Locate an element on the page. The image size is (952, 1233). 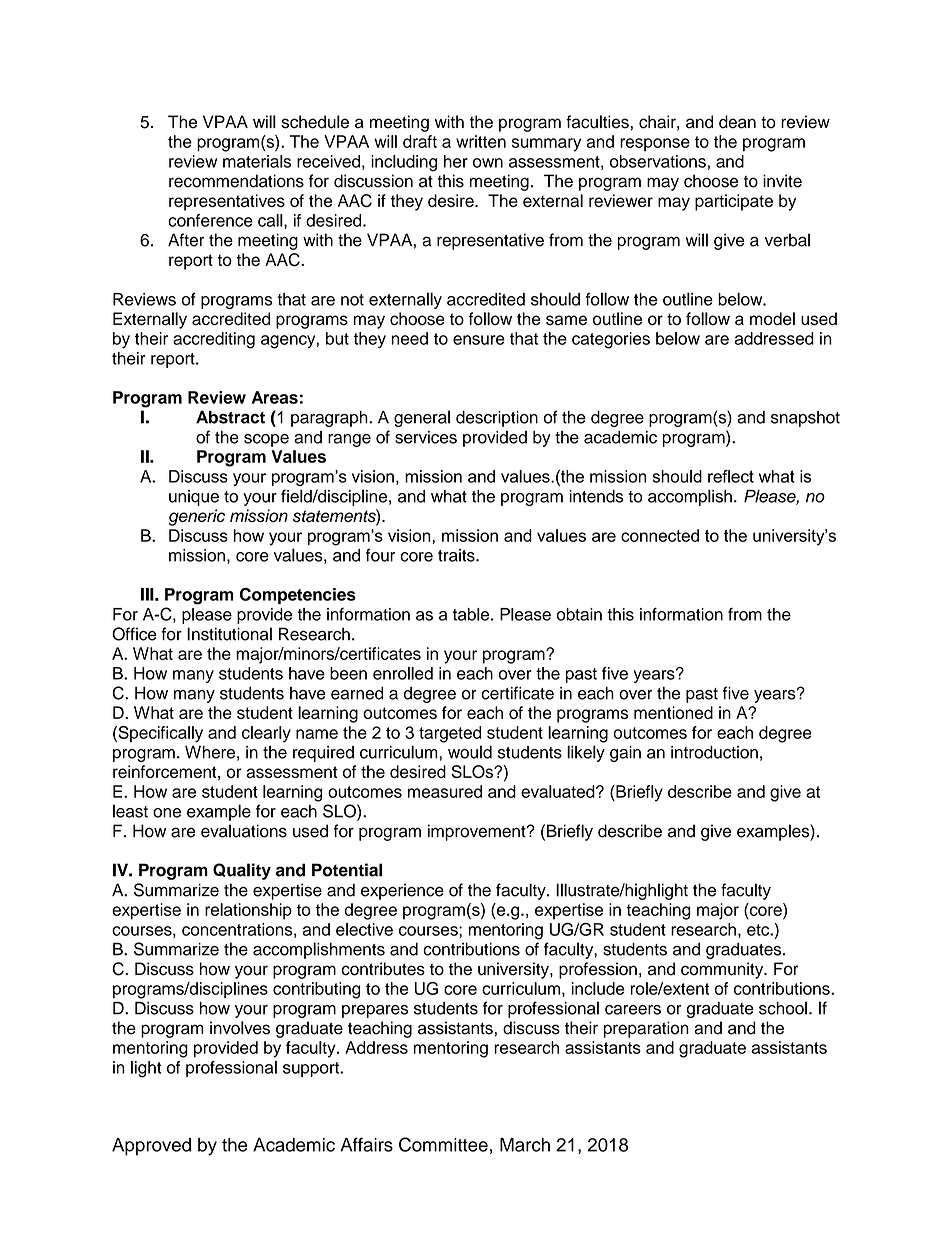
dean is located at coordinates (737, 122).
